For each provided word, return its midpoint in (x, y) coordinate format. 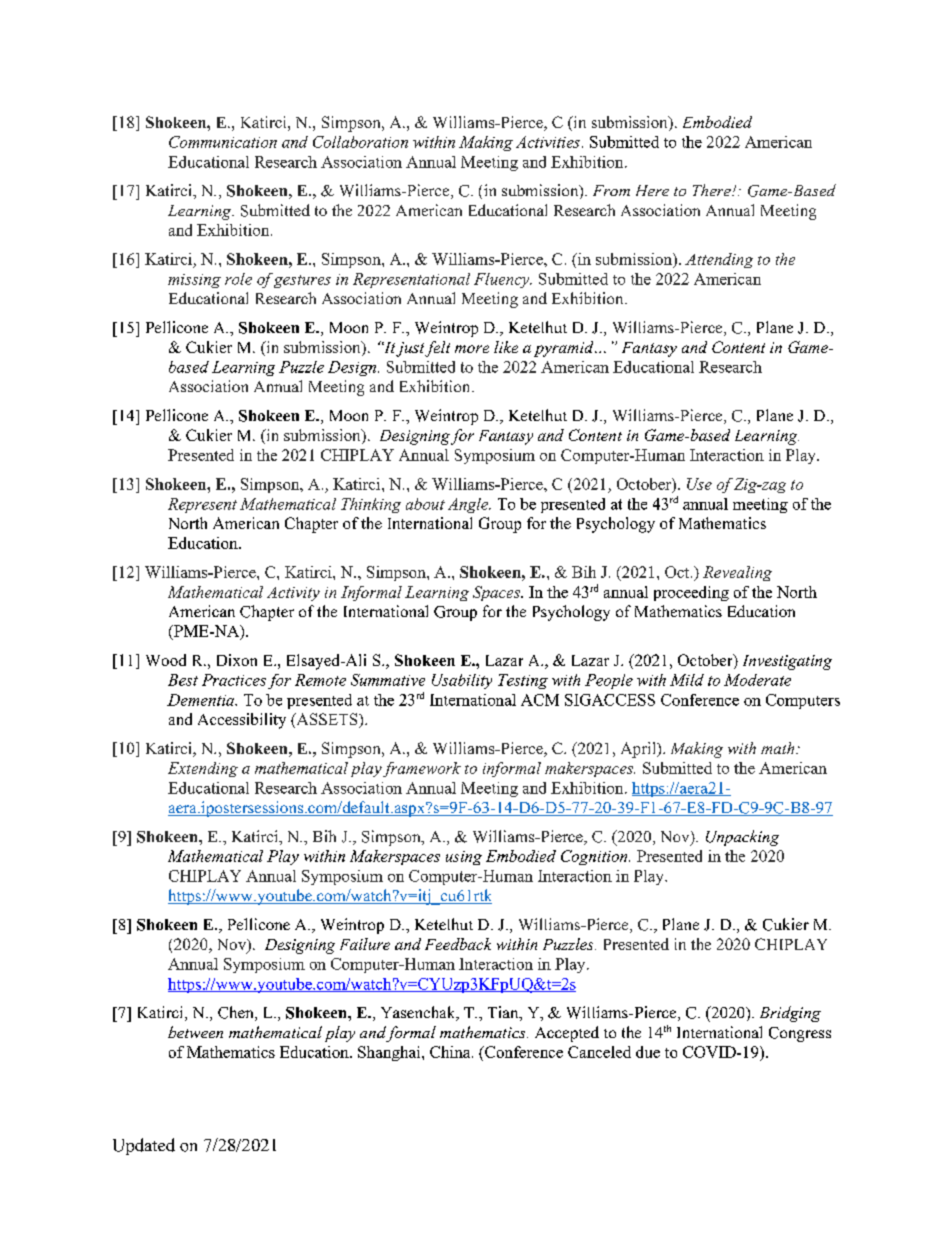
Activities (548, 142)
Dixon (237, 660)
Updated (144, 1146)
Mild (687, 680)
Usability (462, 681)
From (611, 190)
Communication (223, 142)
